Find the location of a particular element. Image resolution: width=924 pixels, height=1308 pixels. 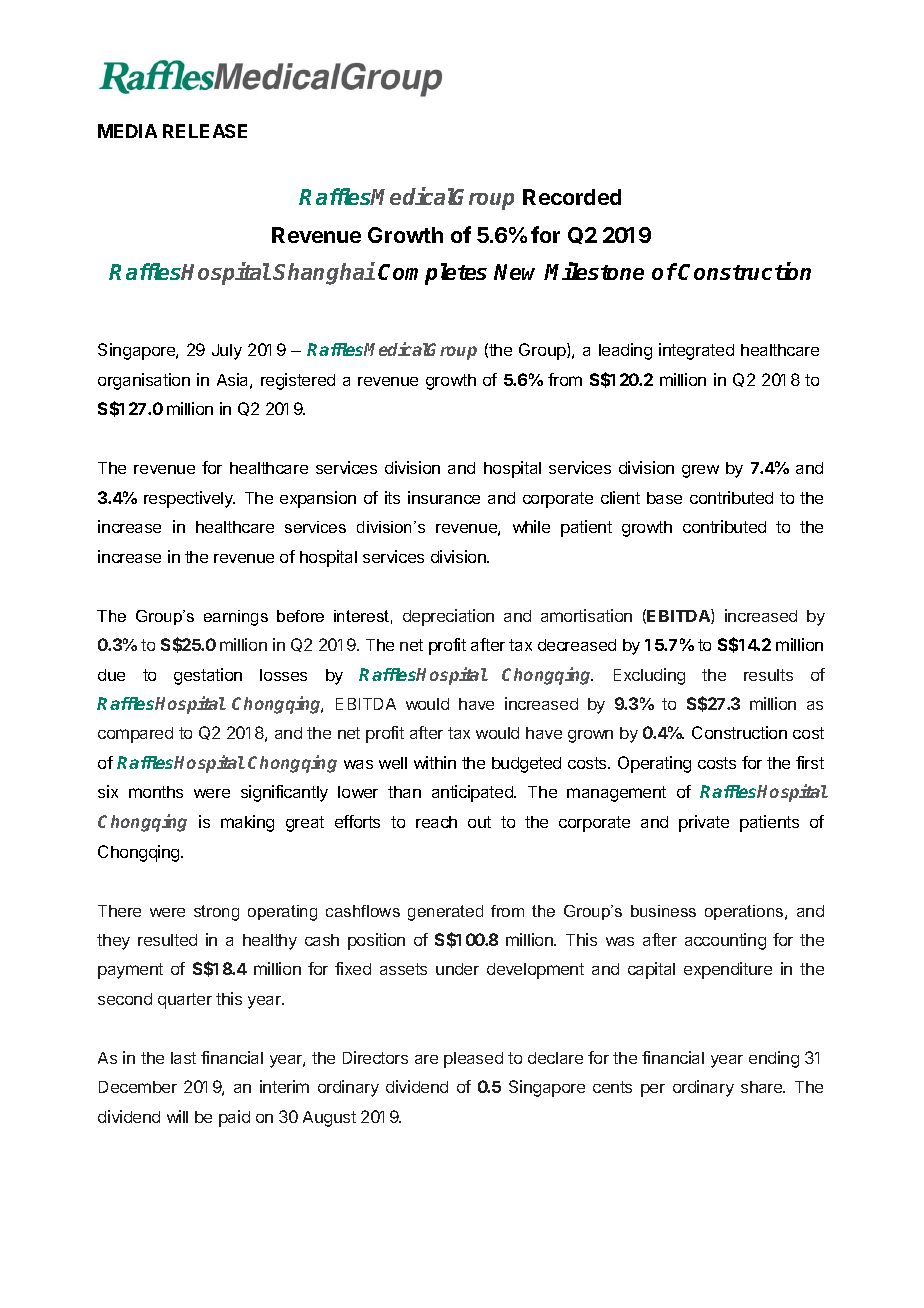

earnings is located at coordinates (236, 618).
